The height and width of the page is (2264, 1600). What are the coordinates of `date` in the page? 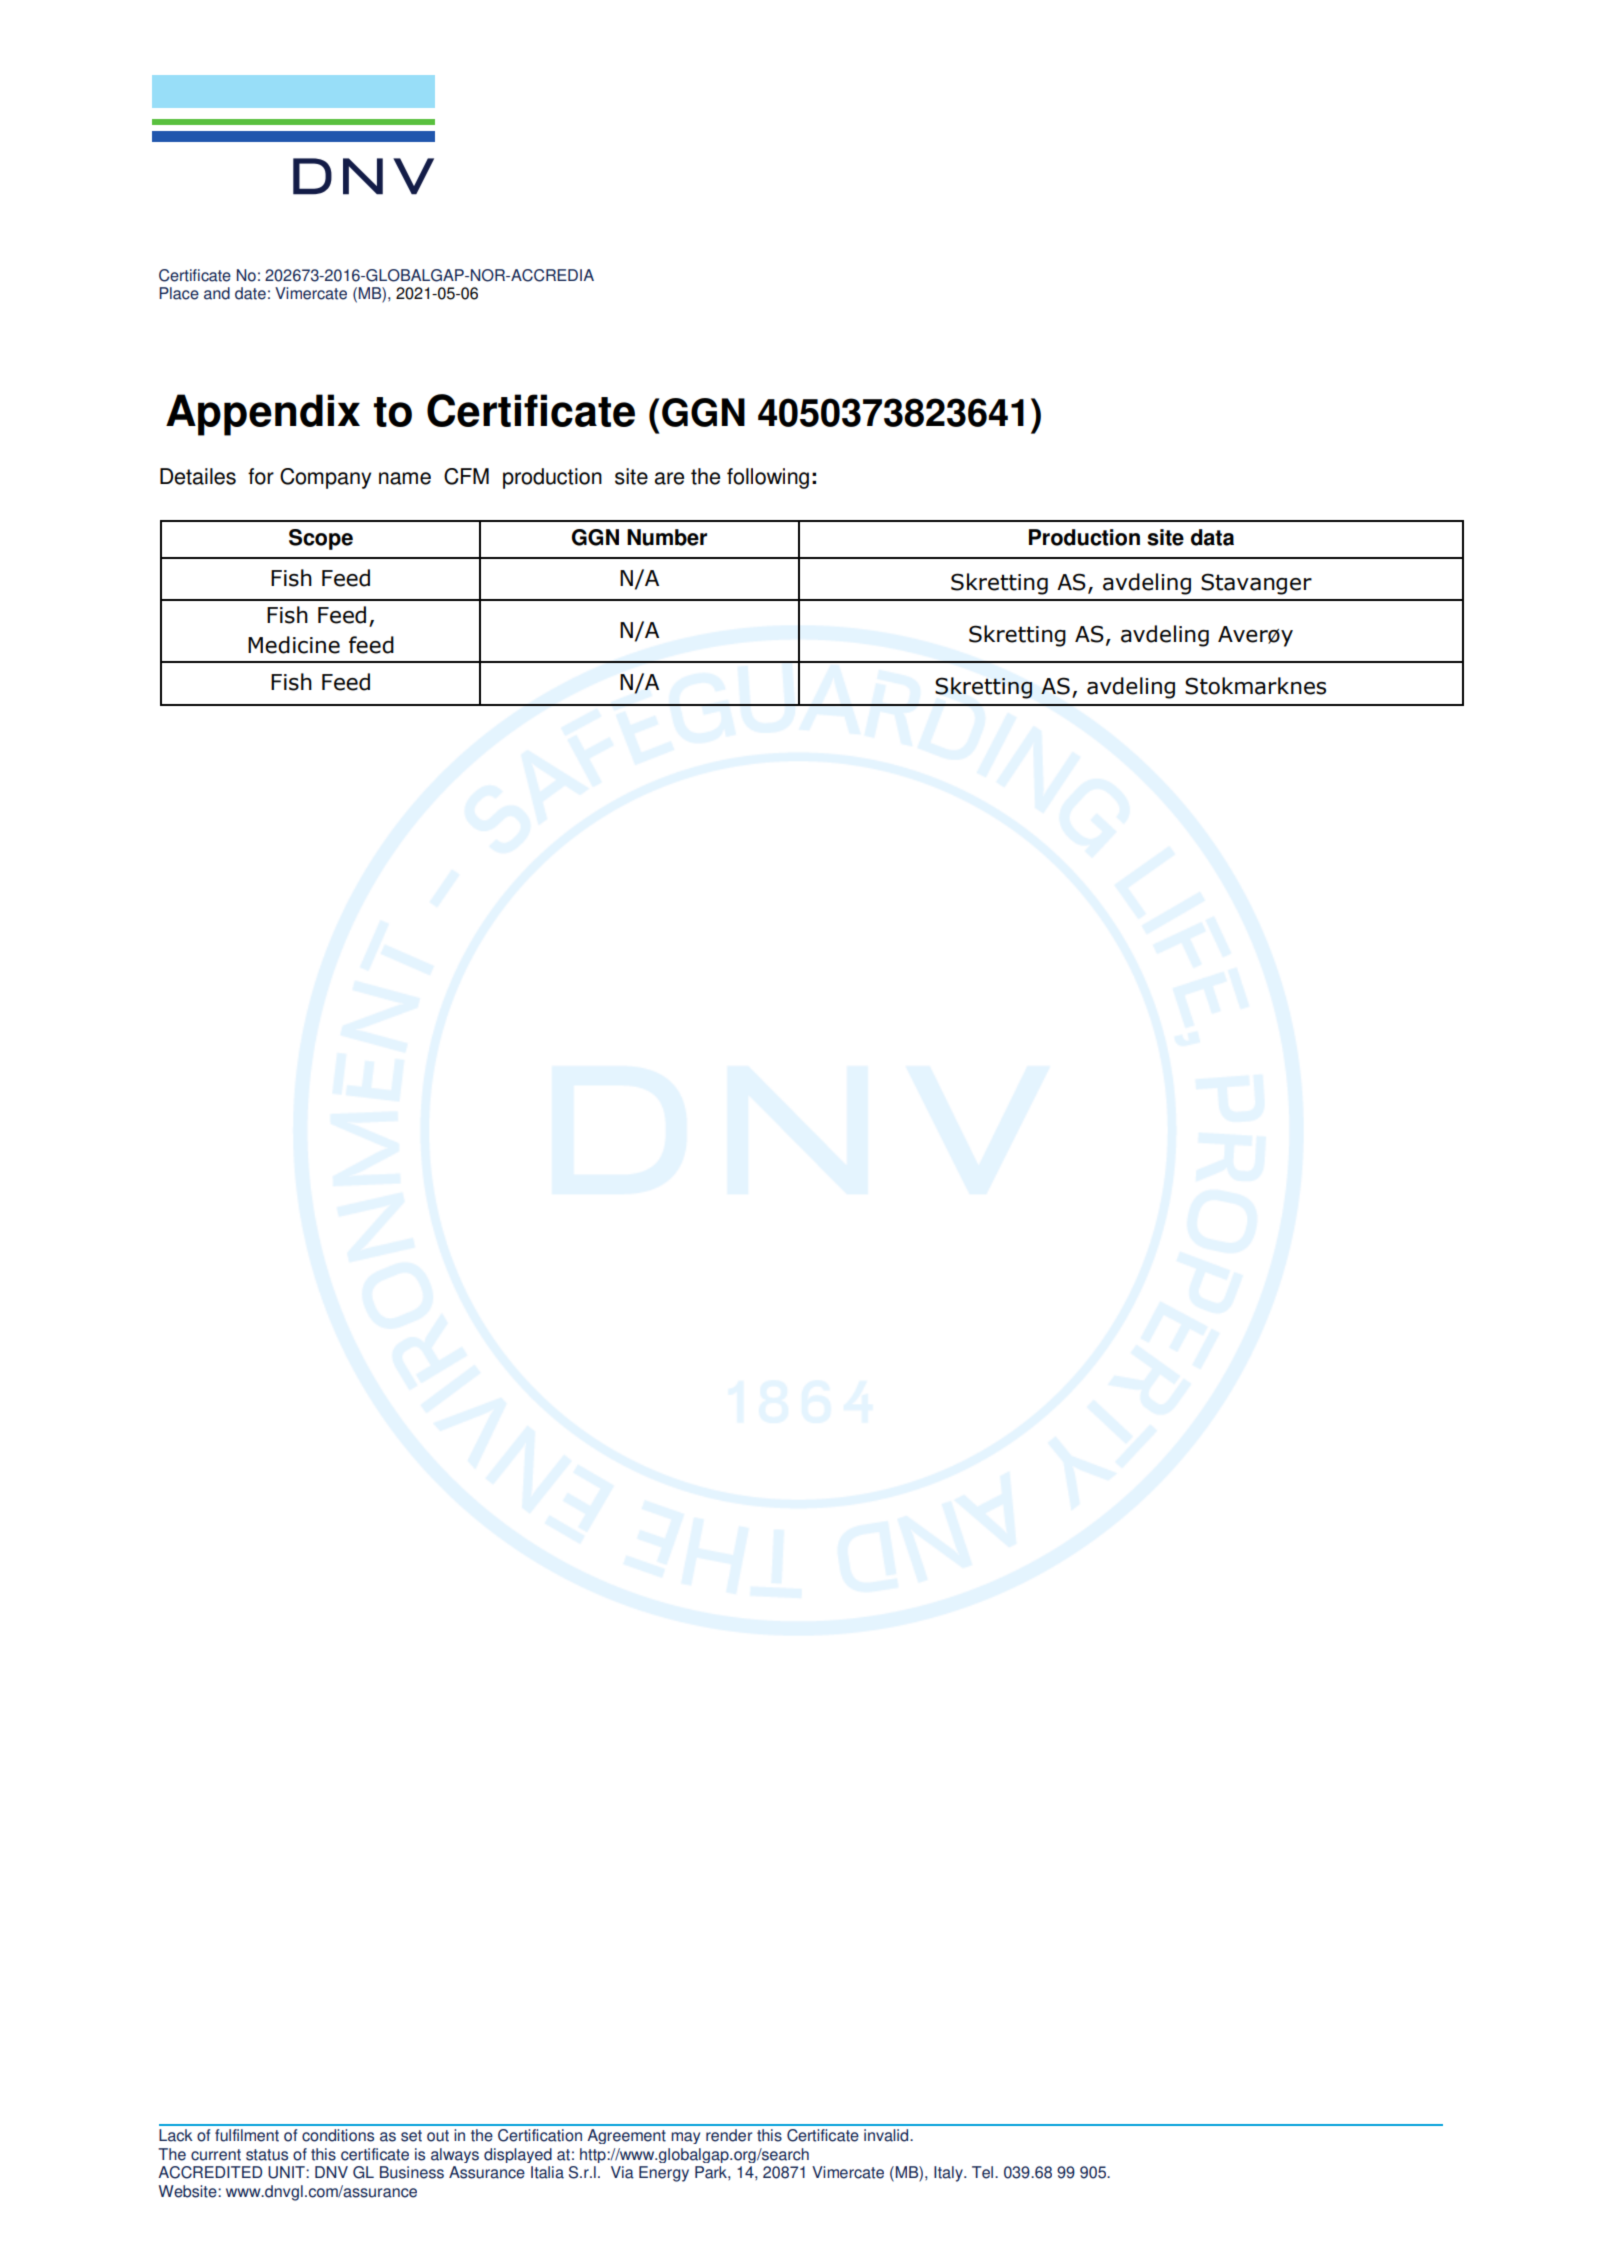 It's located at (250, 293).
